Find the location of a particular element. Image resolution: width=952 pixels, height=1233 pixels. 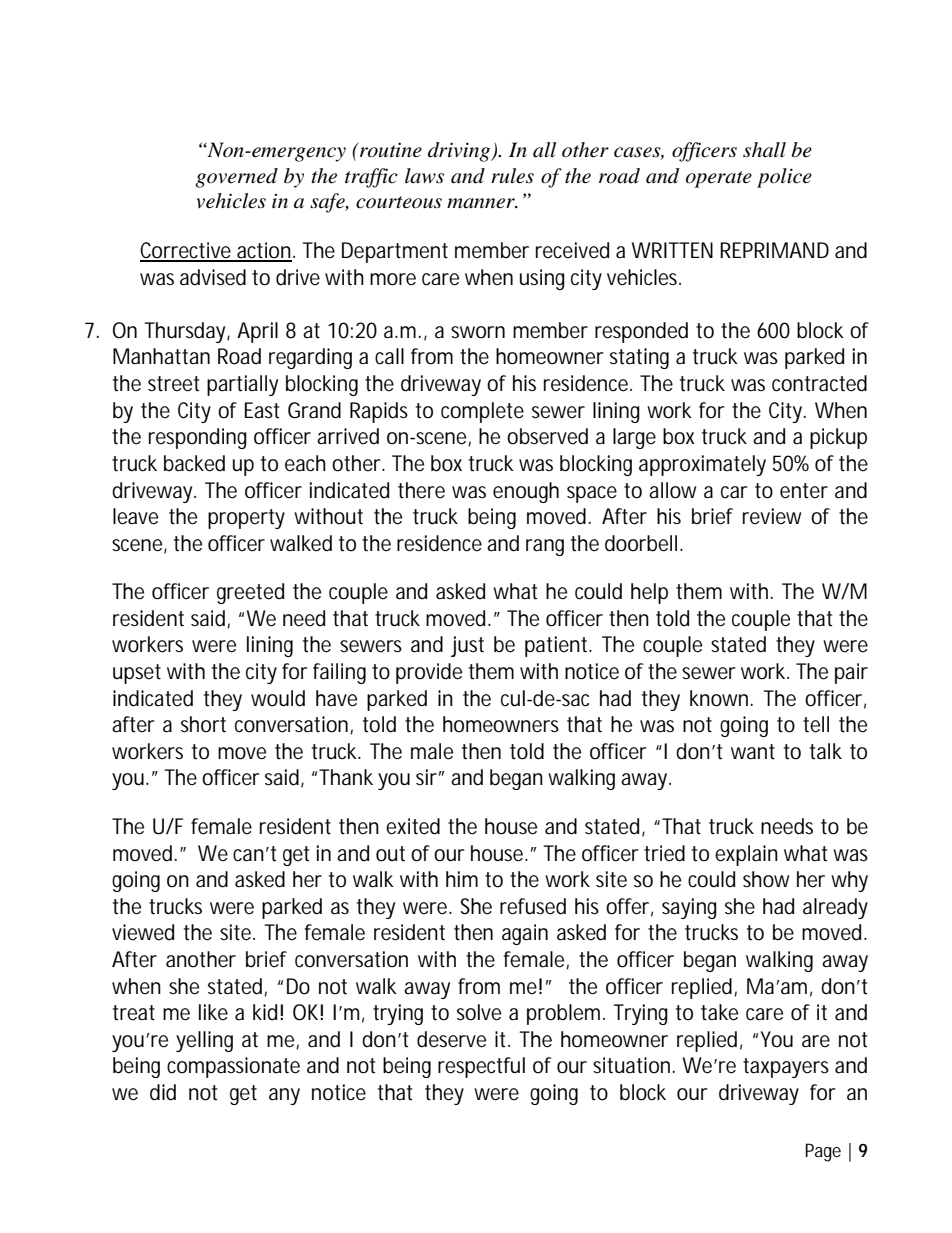

complete is located at coordinates (482, 412).
